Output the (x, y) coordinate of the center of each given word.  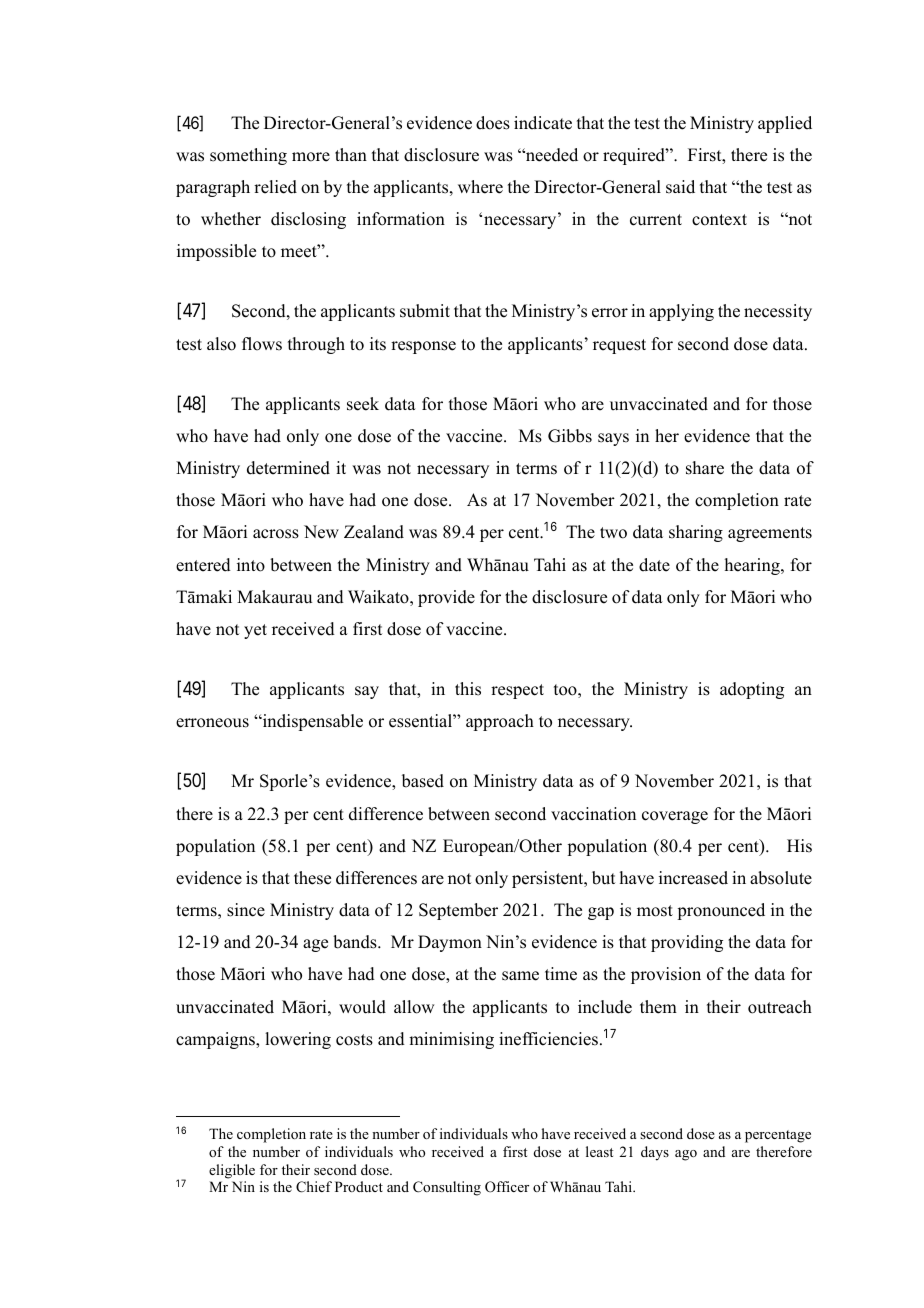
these (312, 878)
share (705, 468)
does (493, 123)
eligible (232, 1171)
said (680, 187)
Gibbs (570, 436)
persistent (549, 879)
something (248, 156)
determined (288, 468)
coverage (675, 817)
